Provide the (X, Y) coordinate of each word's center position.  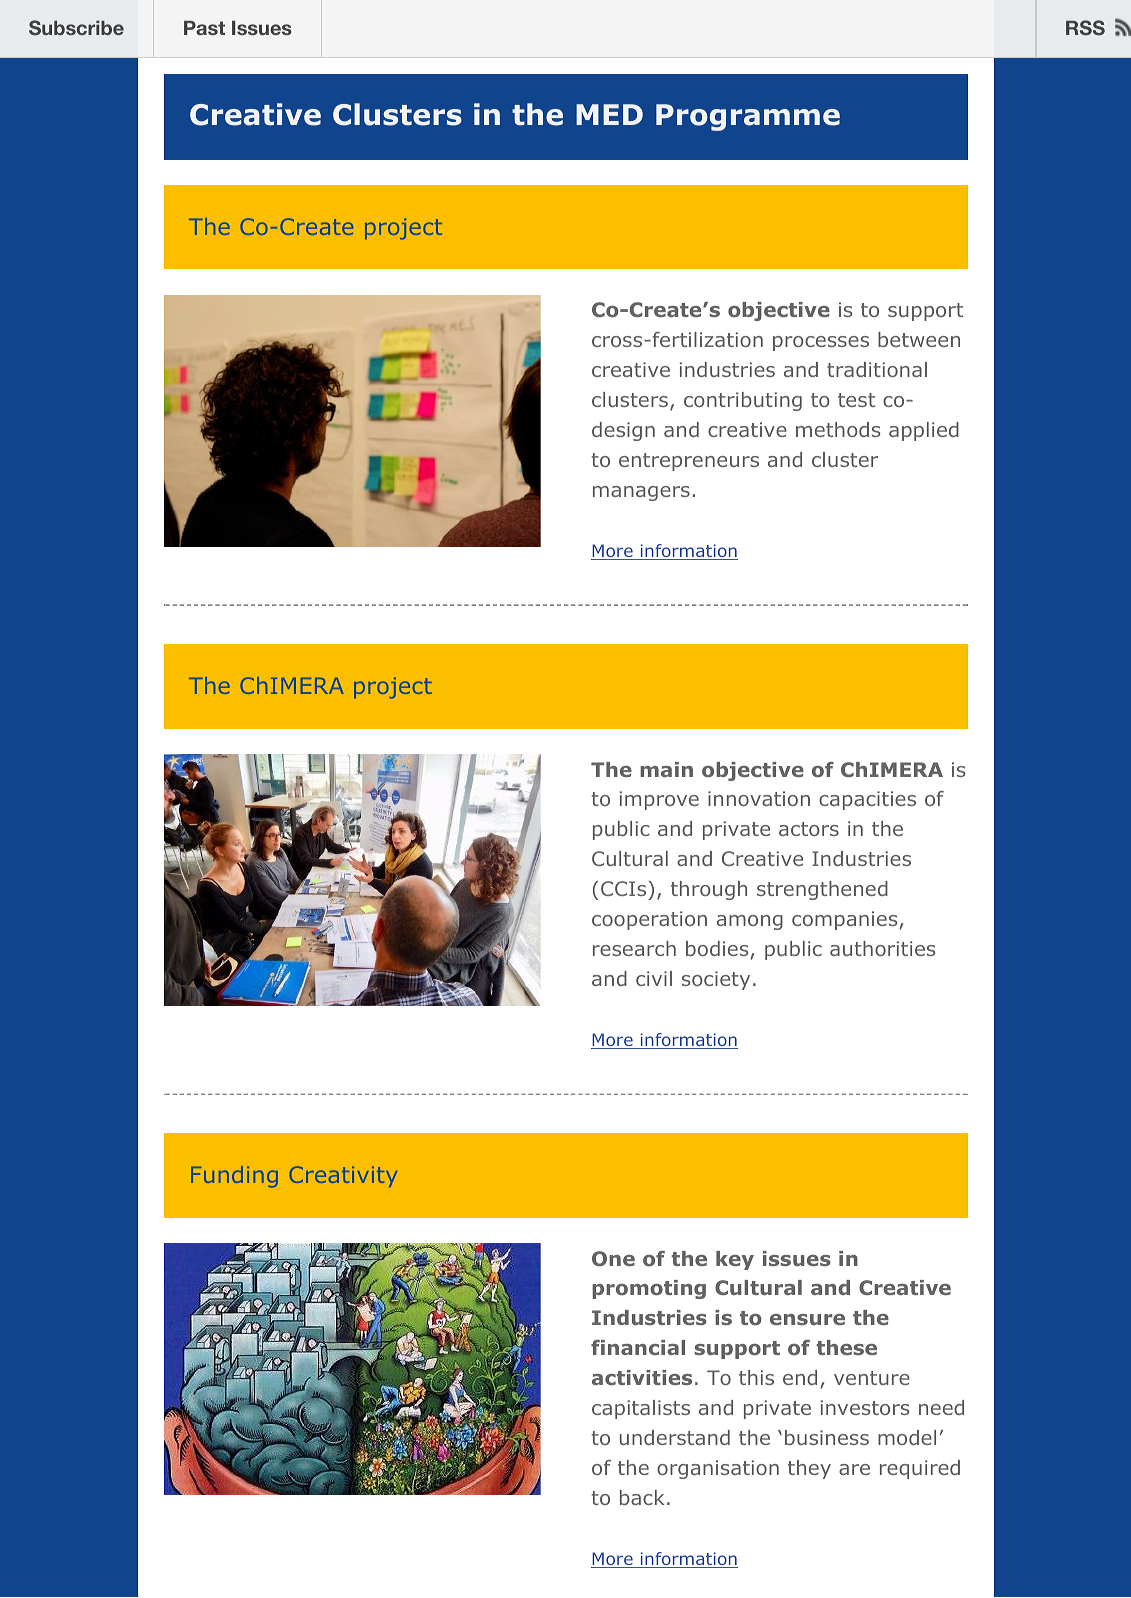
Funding (234, 1177)
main (666, 769)
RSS (1085, 28)
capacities (867, 800)
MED (609, 114)
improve (659, 800)
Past (204, 28)
